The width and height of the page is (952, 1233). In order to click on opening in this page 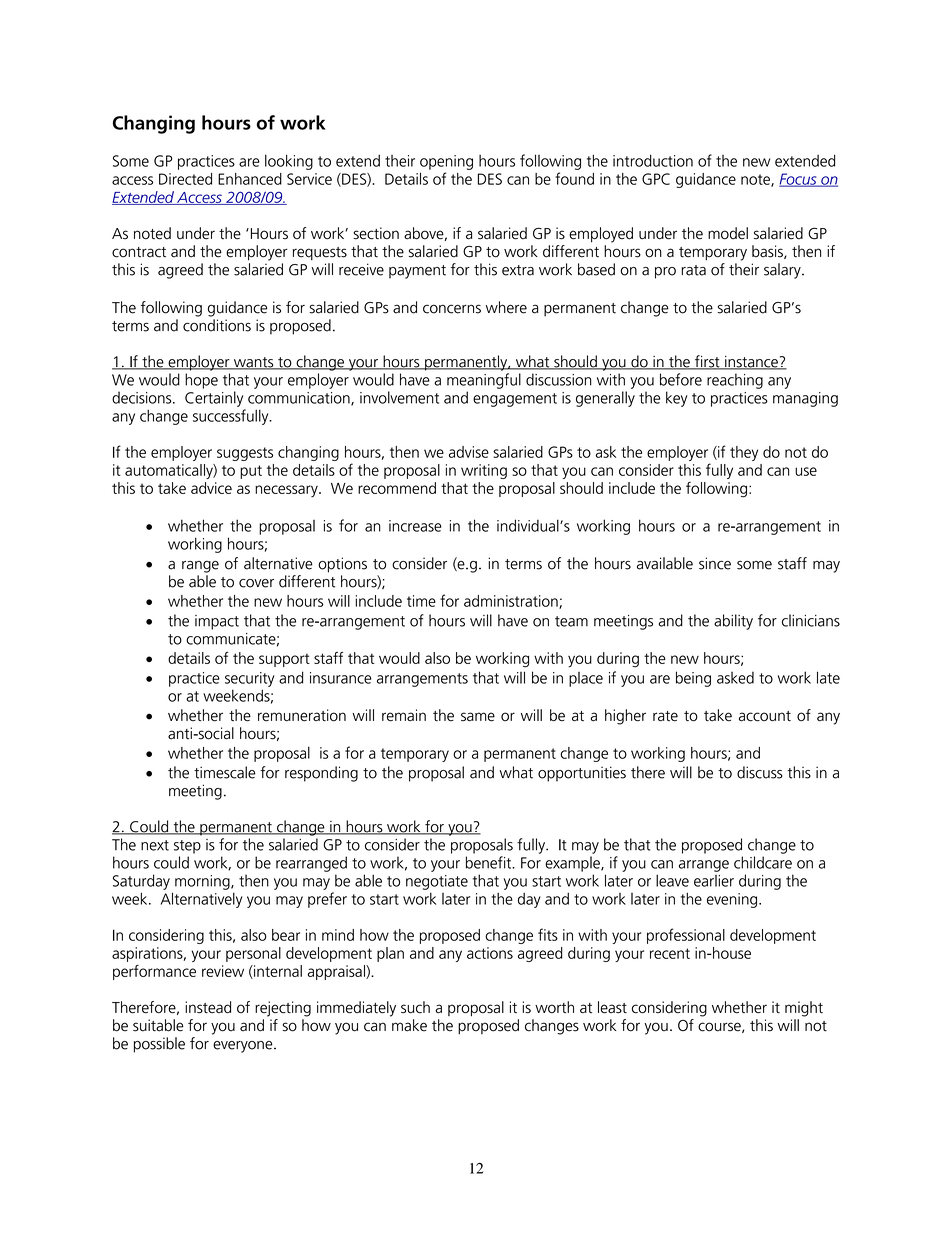, I will do `click(446, 162)`.
